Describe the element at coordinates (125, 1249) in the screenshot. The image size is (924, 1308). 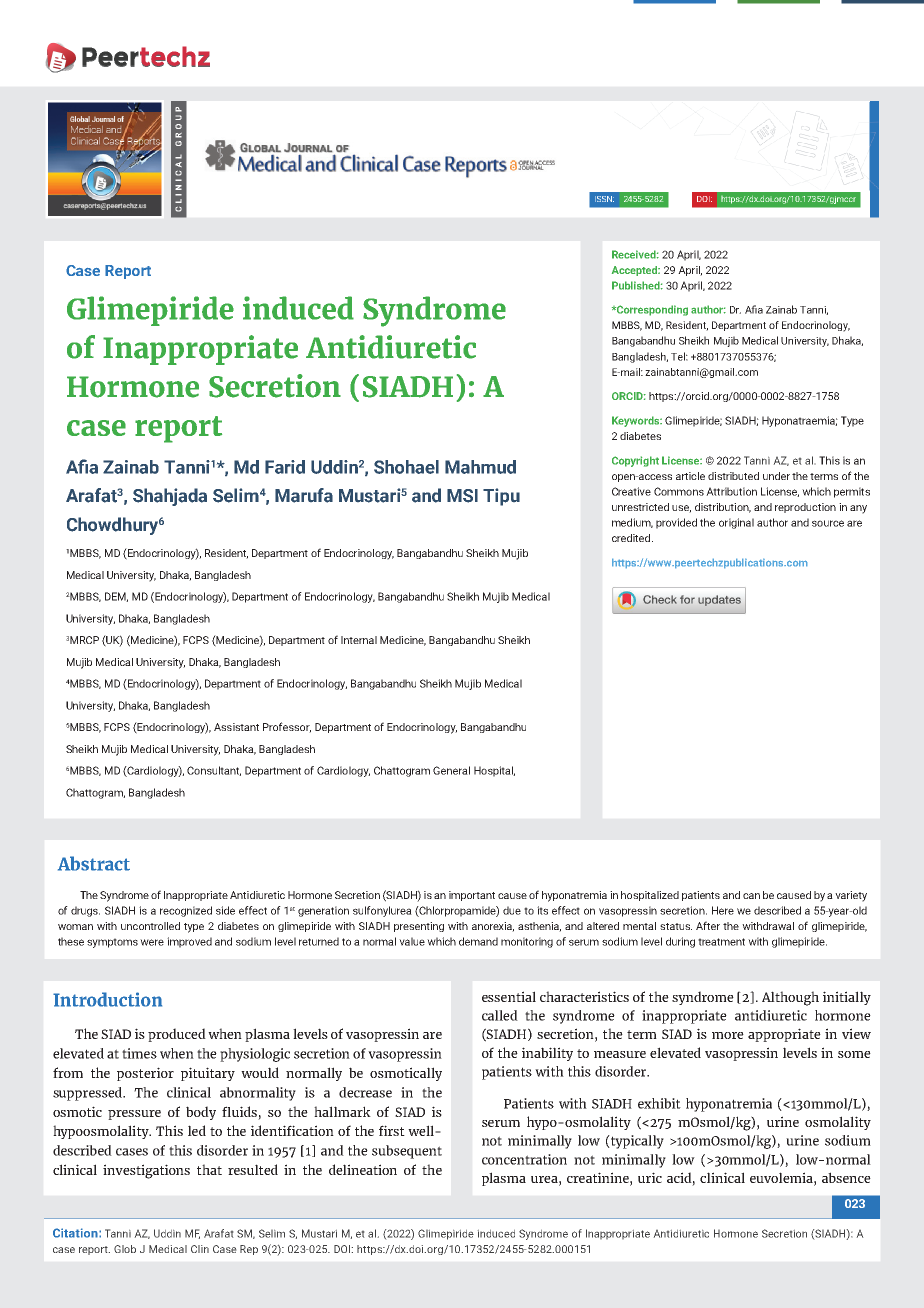
I see `Glob` at that location.
